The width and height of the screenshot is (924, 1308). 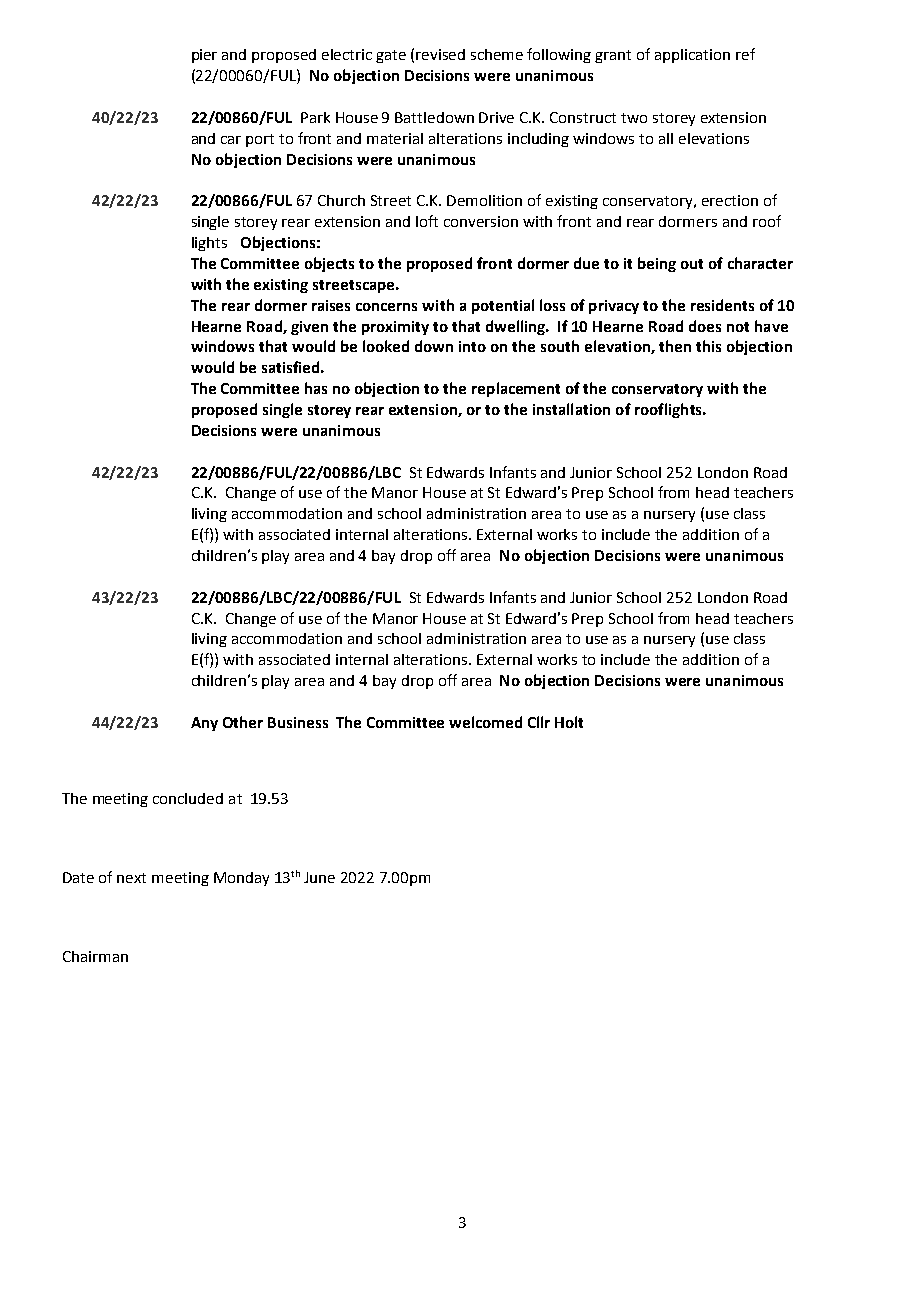 What do you see at coordinates (692, 56) in the screenshot?
I see `application` at bounding box center [692, 56].
